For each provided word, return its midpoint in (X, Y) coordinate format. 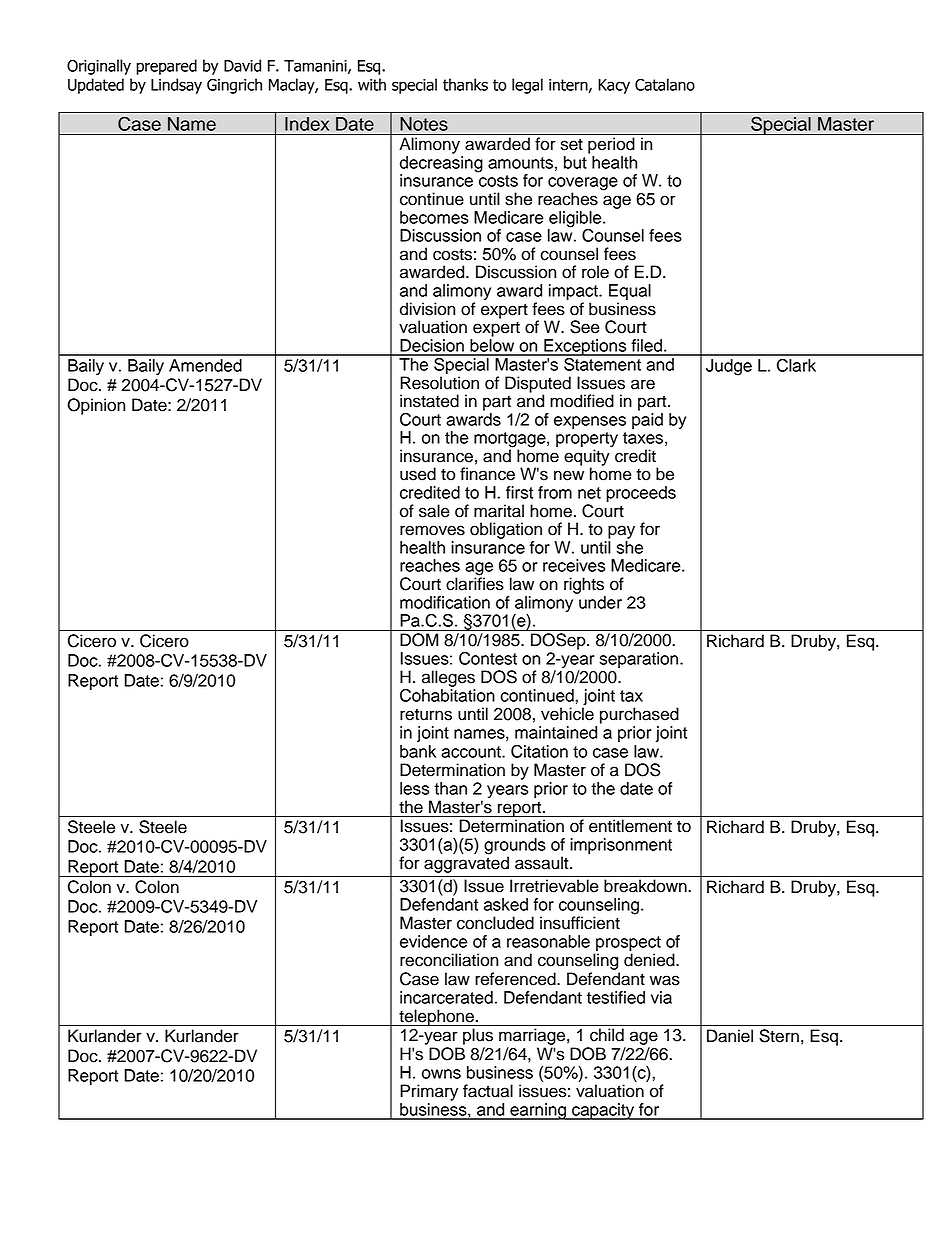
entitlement (630, 826)
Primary (429, 1092)
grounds (515, 847)
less (414, 788)
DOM (419, 640)
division (427, 309)
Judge (729, 367)
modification (445, 602)
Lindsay (176, 86)
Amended (205, 365)
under (600, 602)
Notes (424, 124)
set (572, 145)
